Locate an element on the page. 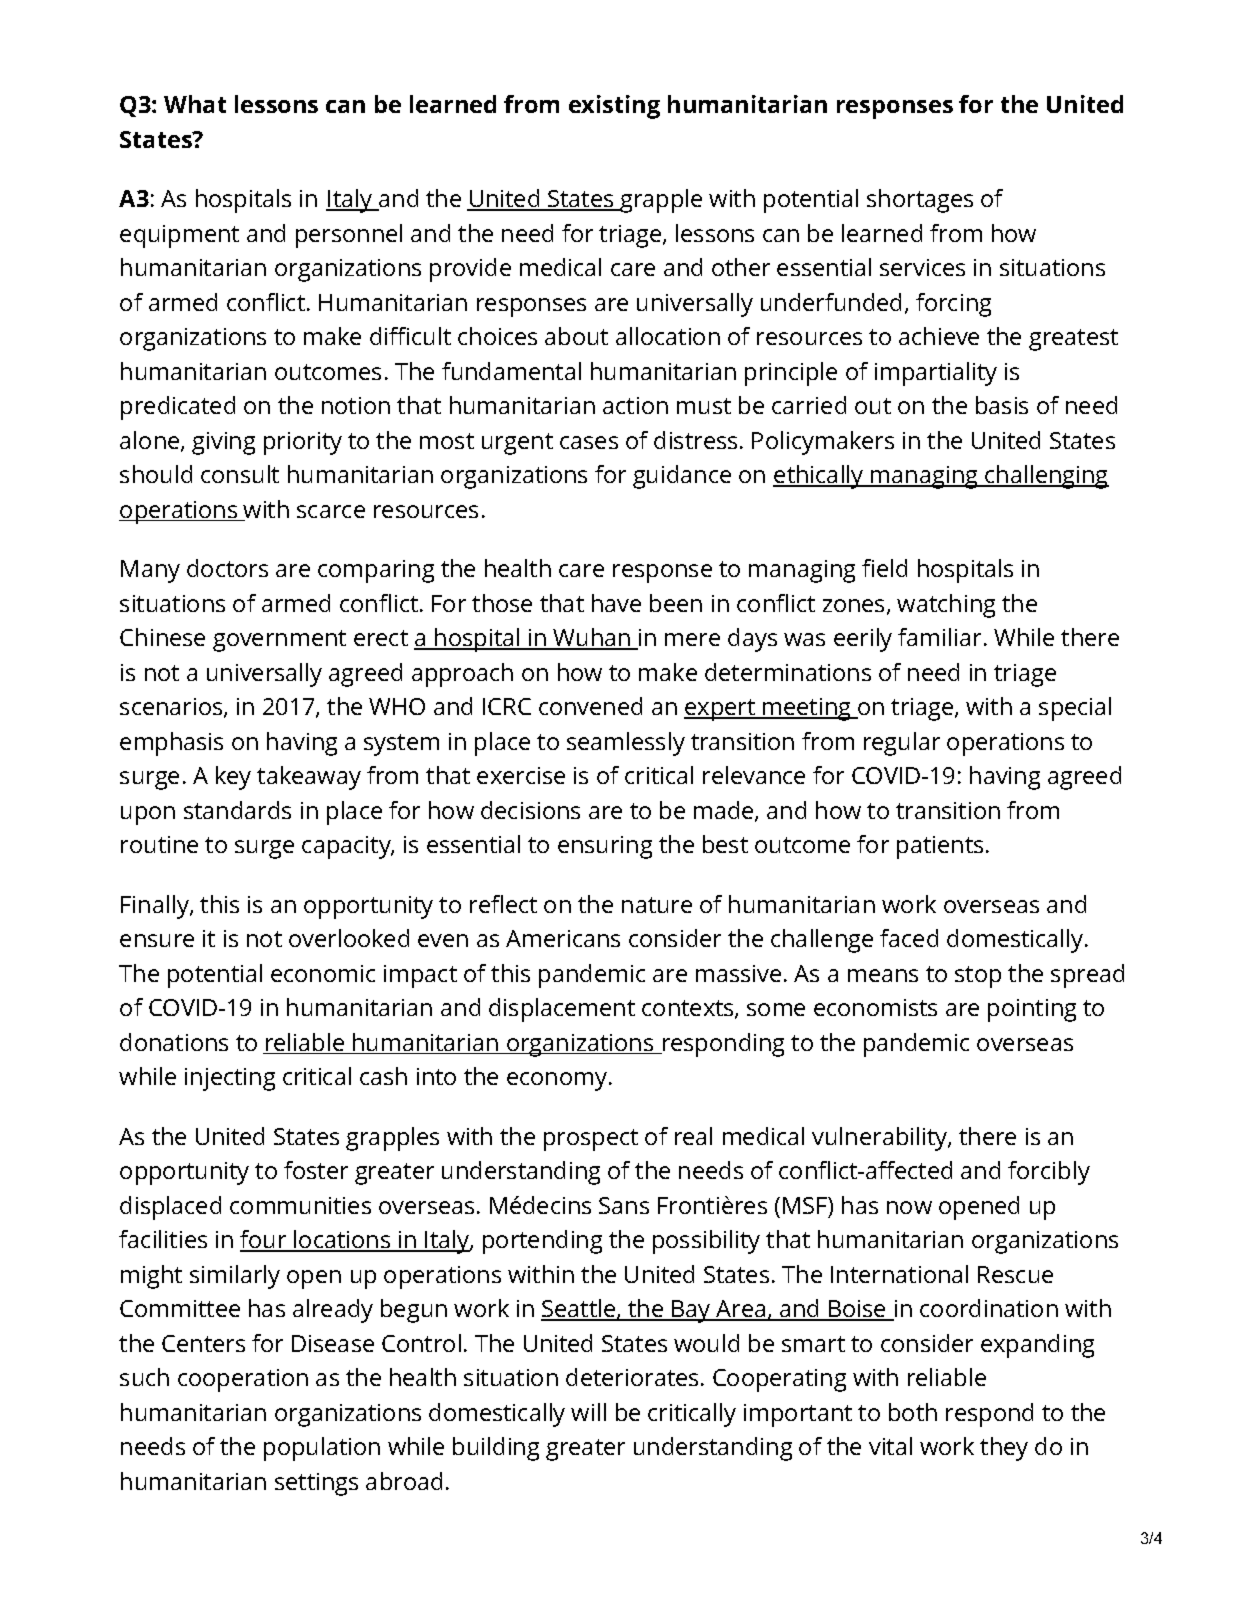  consult is located at coordinates (240, 474).
